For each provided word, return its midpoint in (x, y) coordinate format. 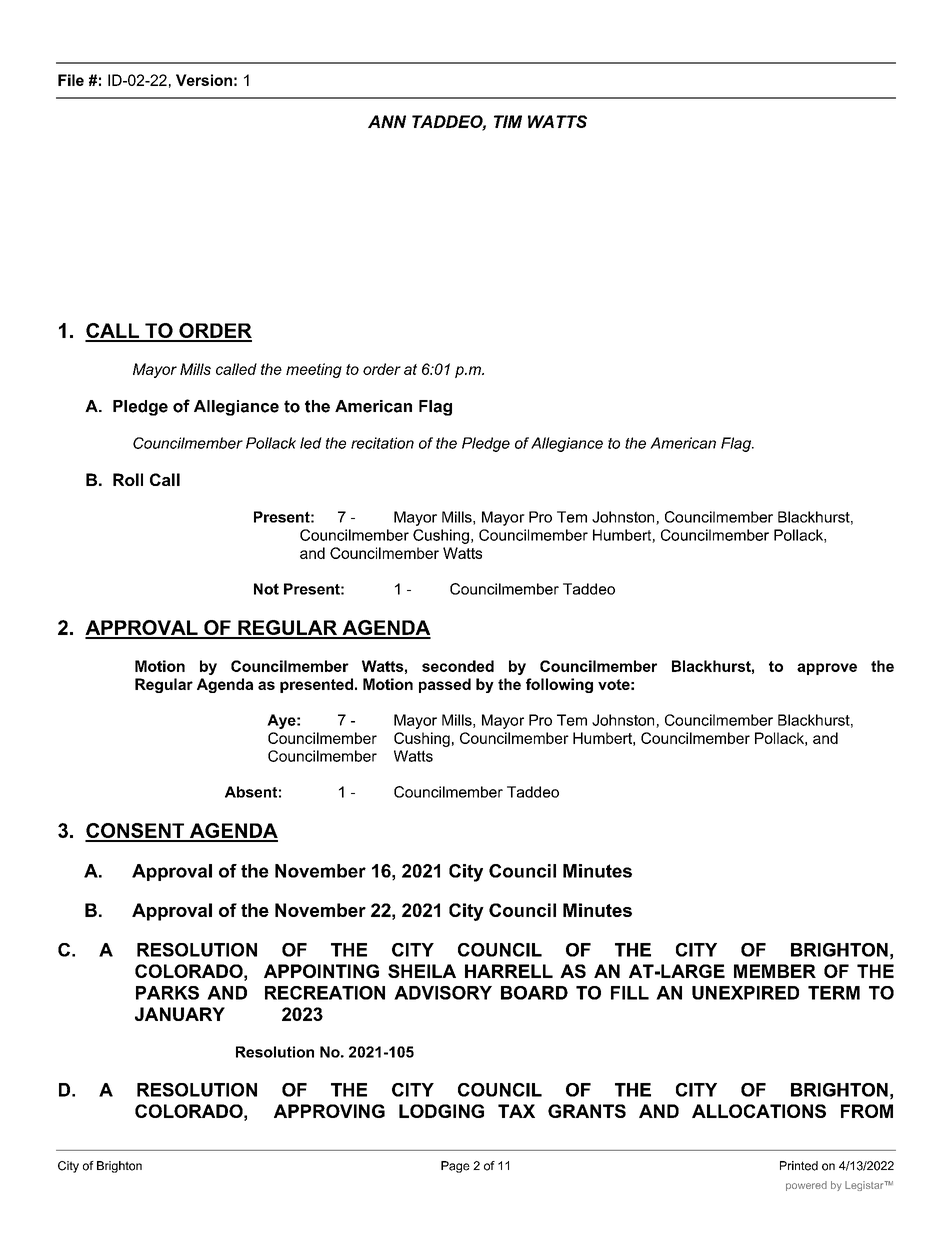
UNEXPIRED (745, 993)
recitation (382, 443)
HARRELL (509, 971)
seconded (458, 666)
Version (204, 80)
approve (827, 669)
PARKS (167, 993)
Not (266, 589)
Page (455, 1167)
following (559, 685)
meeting (314, 370)
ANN (387, 121)
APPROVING (329, 1111)
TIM (508, 121)
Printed (799, 1166)
